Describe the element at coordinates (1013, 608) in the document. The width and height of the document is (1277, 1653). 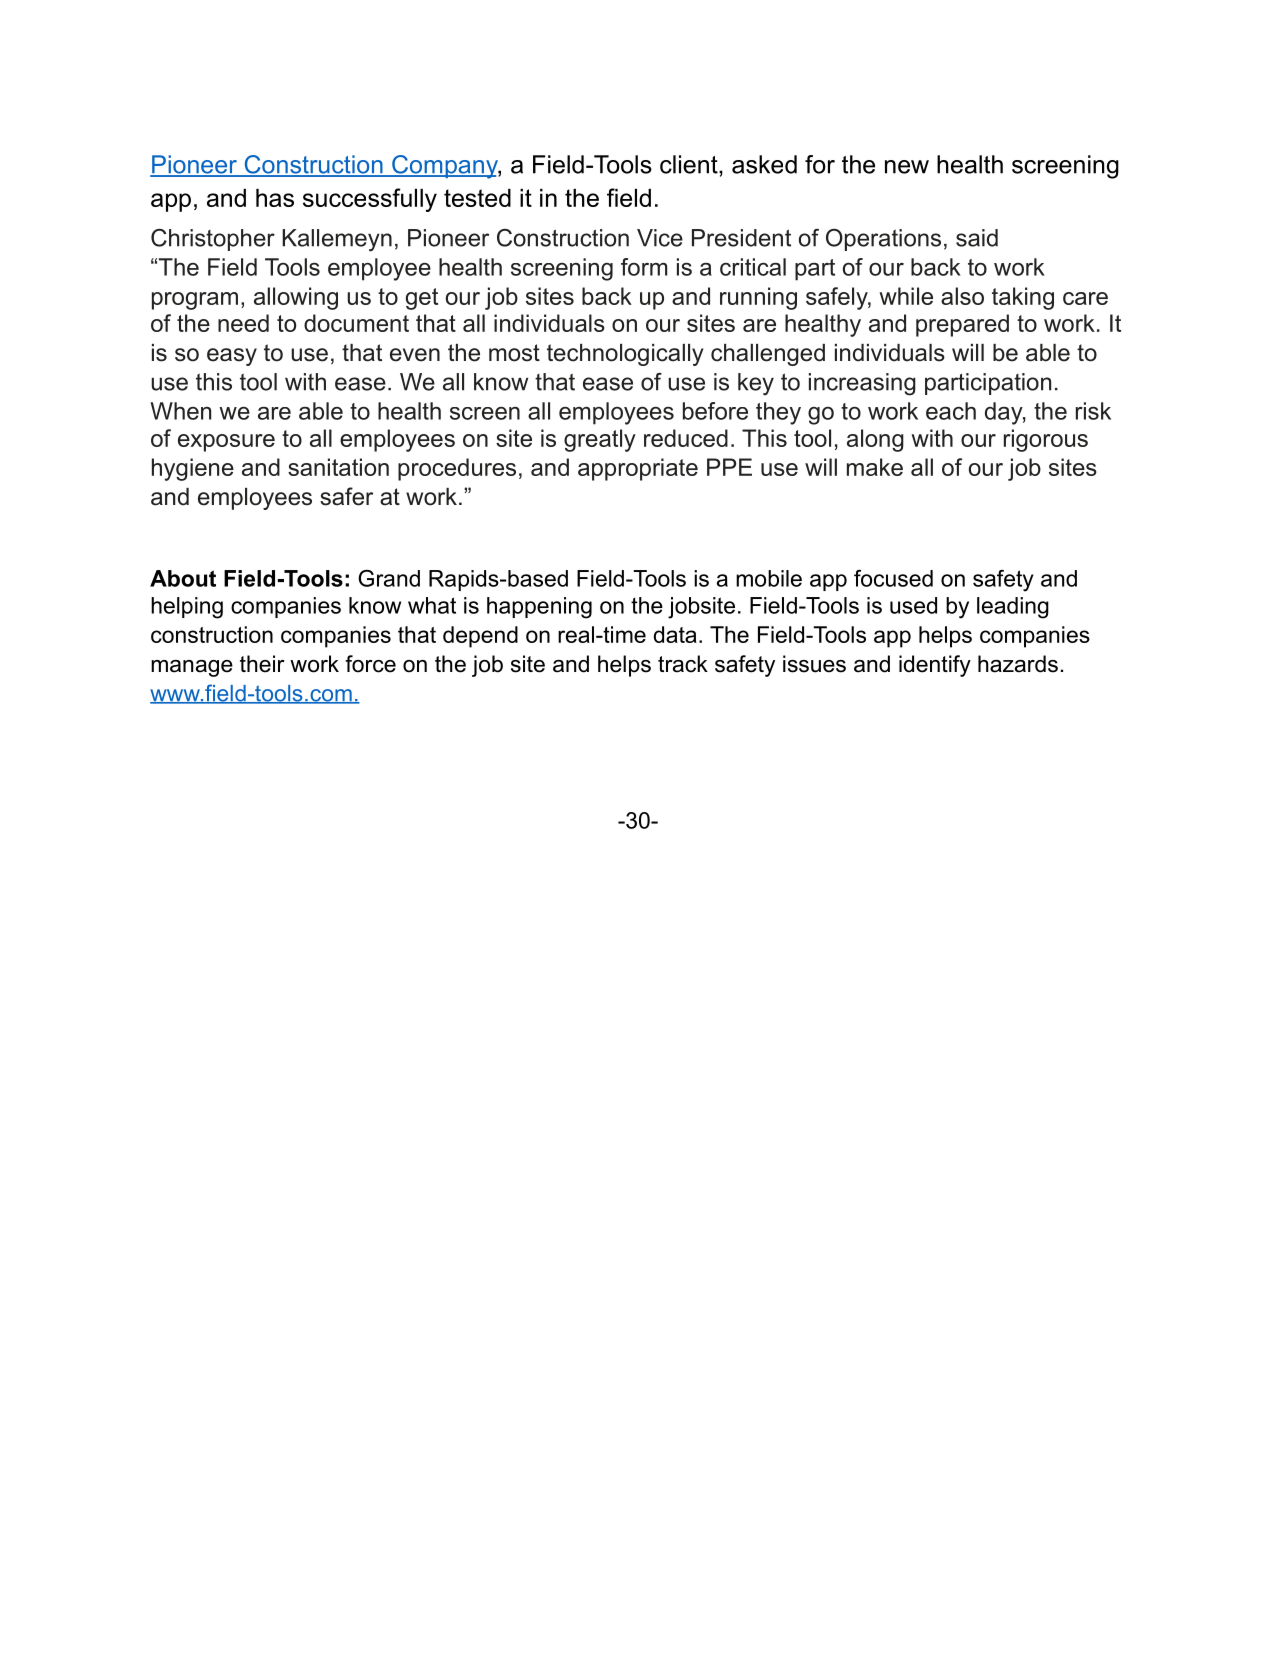
I see `leading` at that location.
